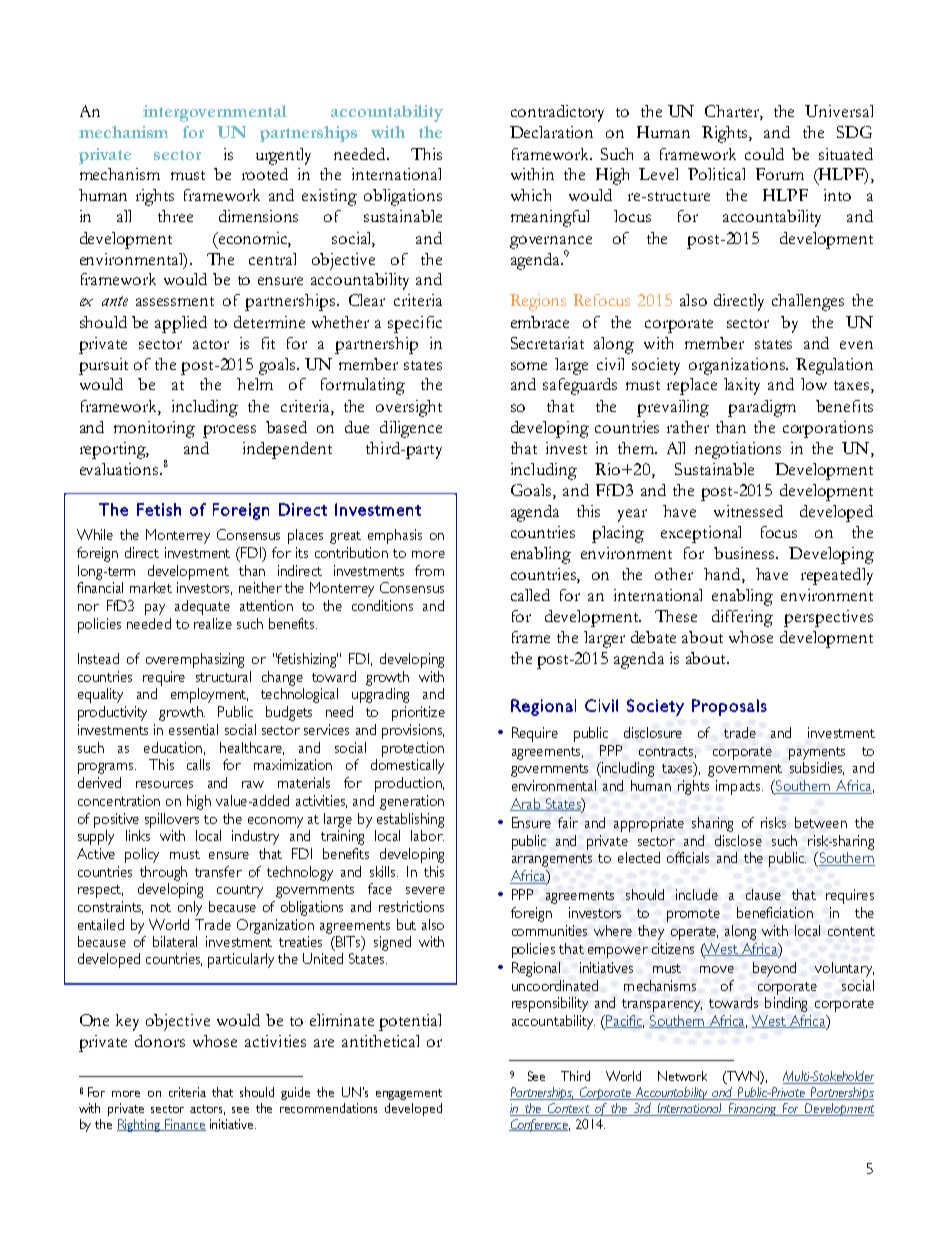 The image size is (952, 1233). I want to click on calls, so click(198, 764).
